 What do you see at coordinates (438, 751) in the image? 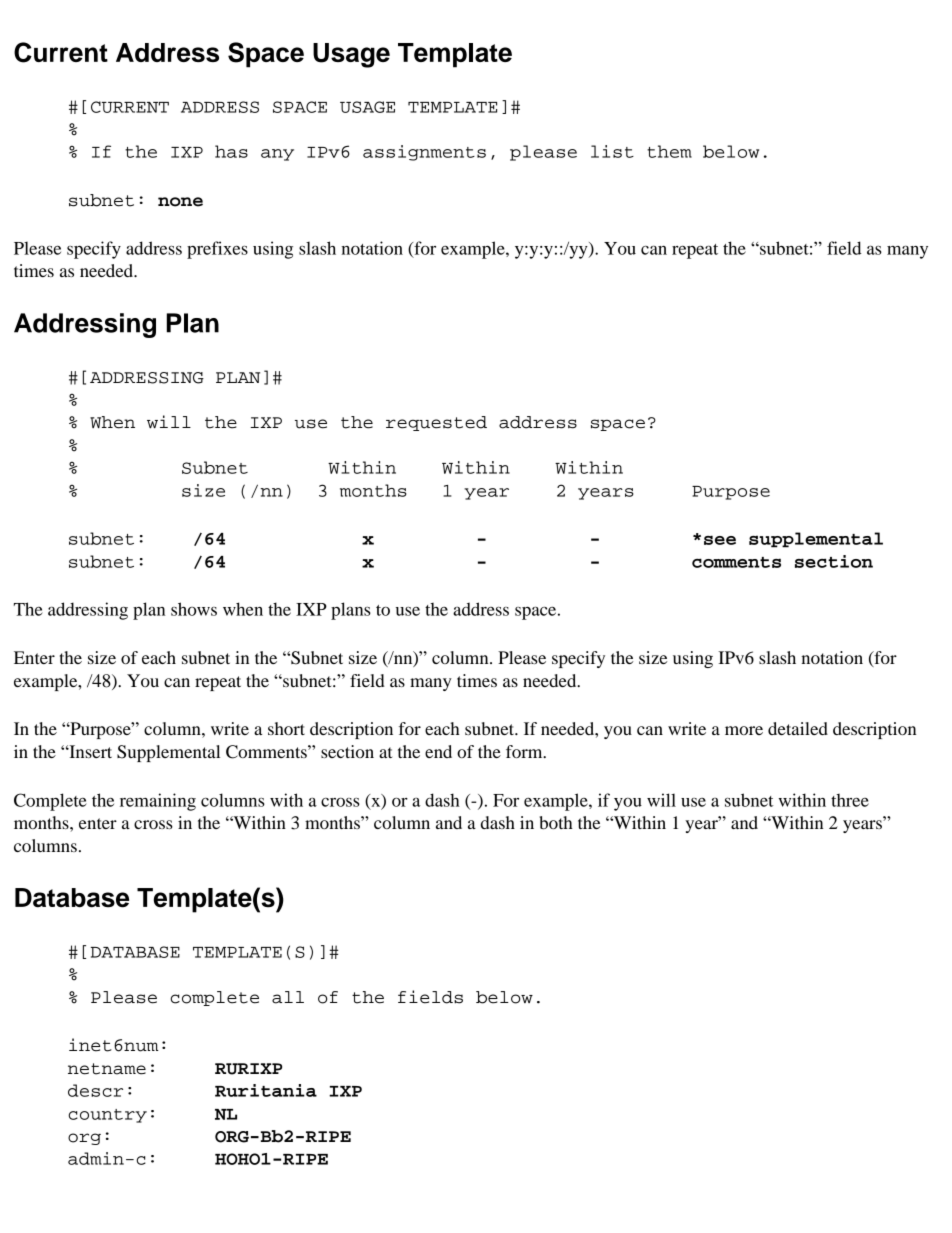
I see `end` at bounding box center [438, 751].
